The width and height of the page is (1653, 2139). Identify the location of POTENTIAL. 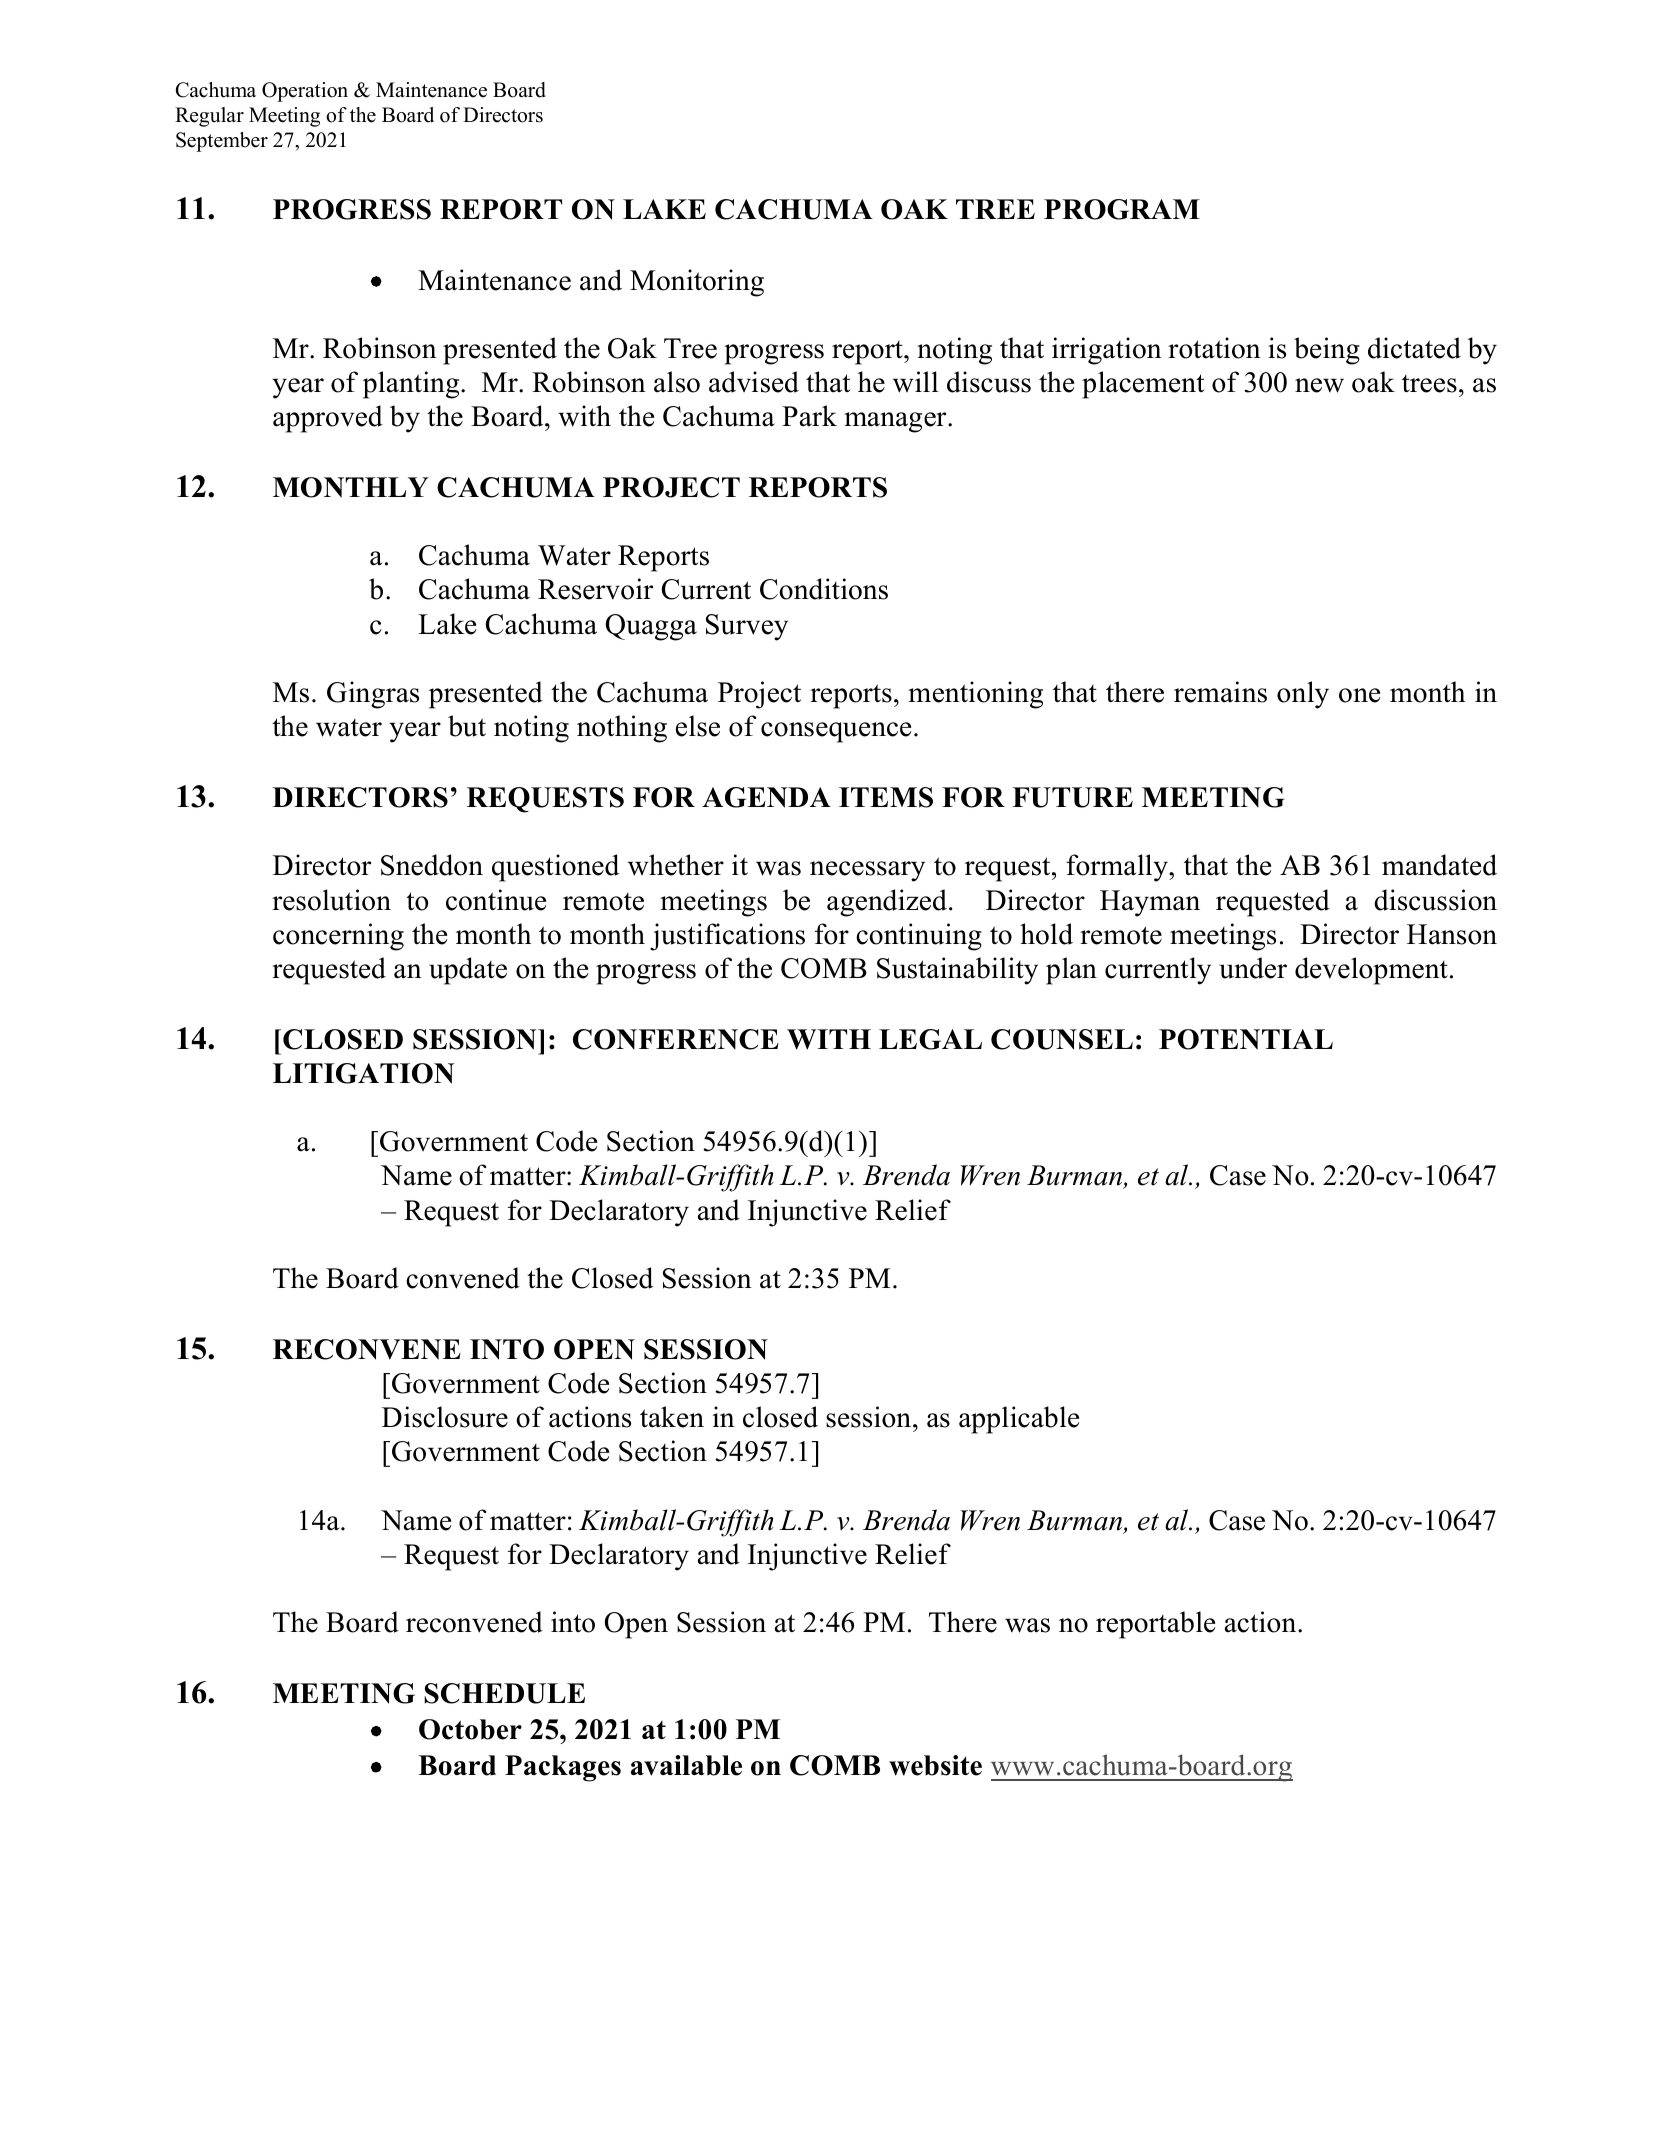
(1246, 1039).
